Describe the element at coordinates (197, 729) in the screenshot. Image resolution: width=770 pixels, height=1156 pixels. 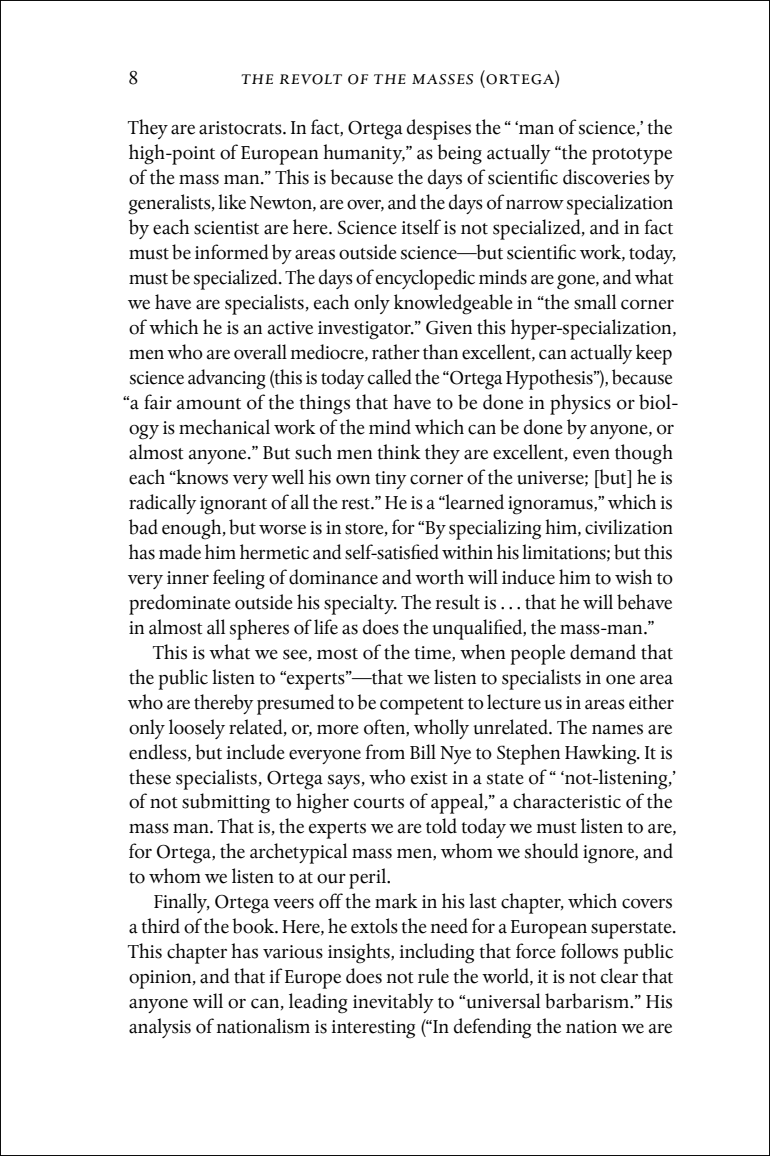
I see `loosely` at that location.
